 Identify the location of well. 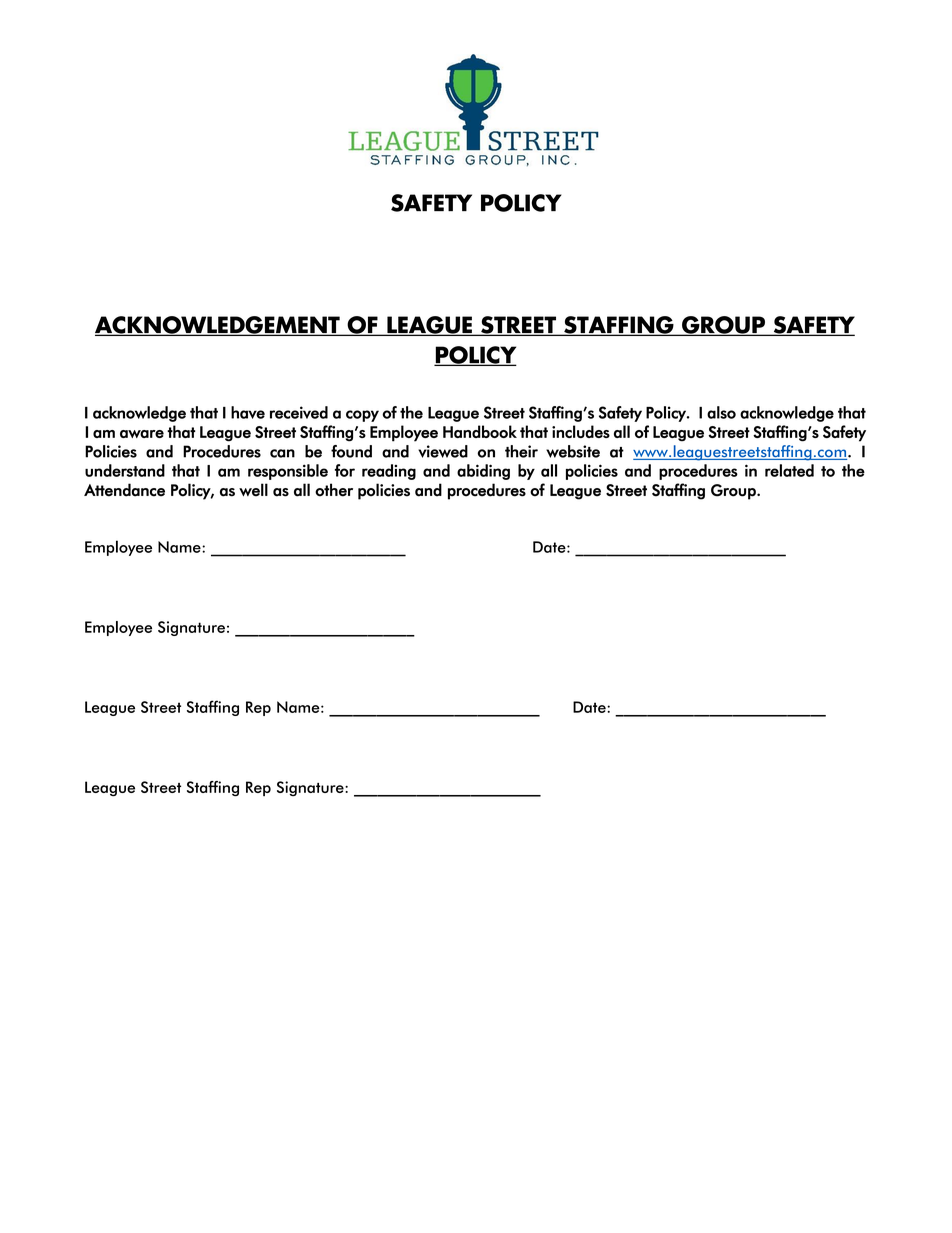
(253, 490).
